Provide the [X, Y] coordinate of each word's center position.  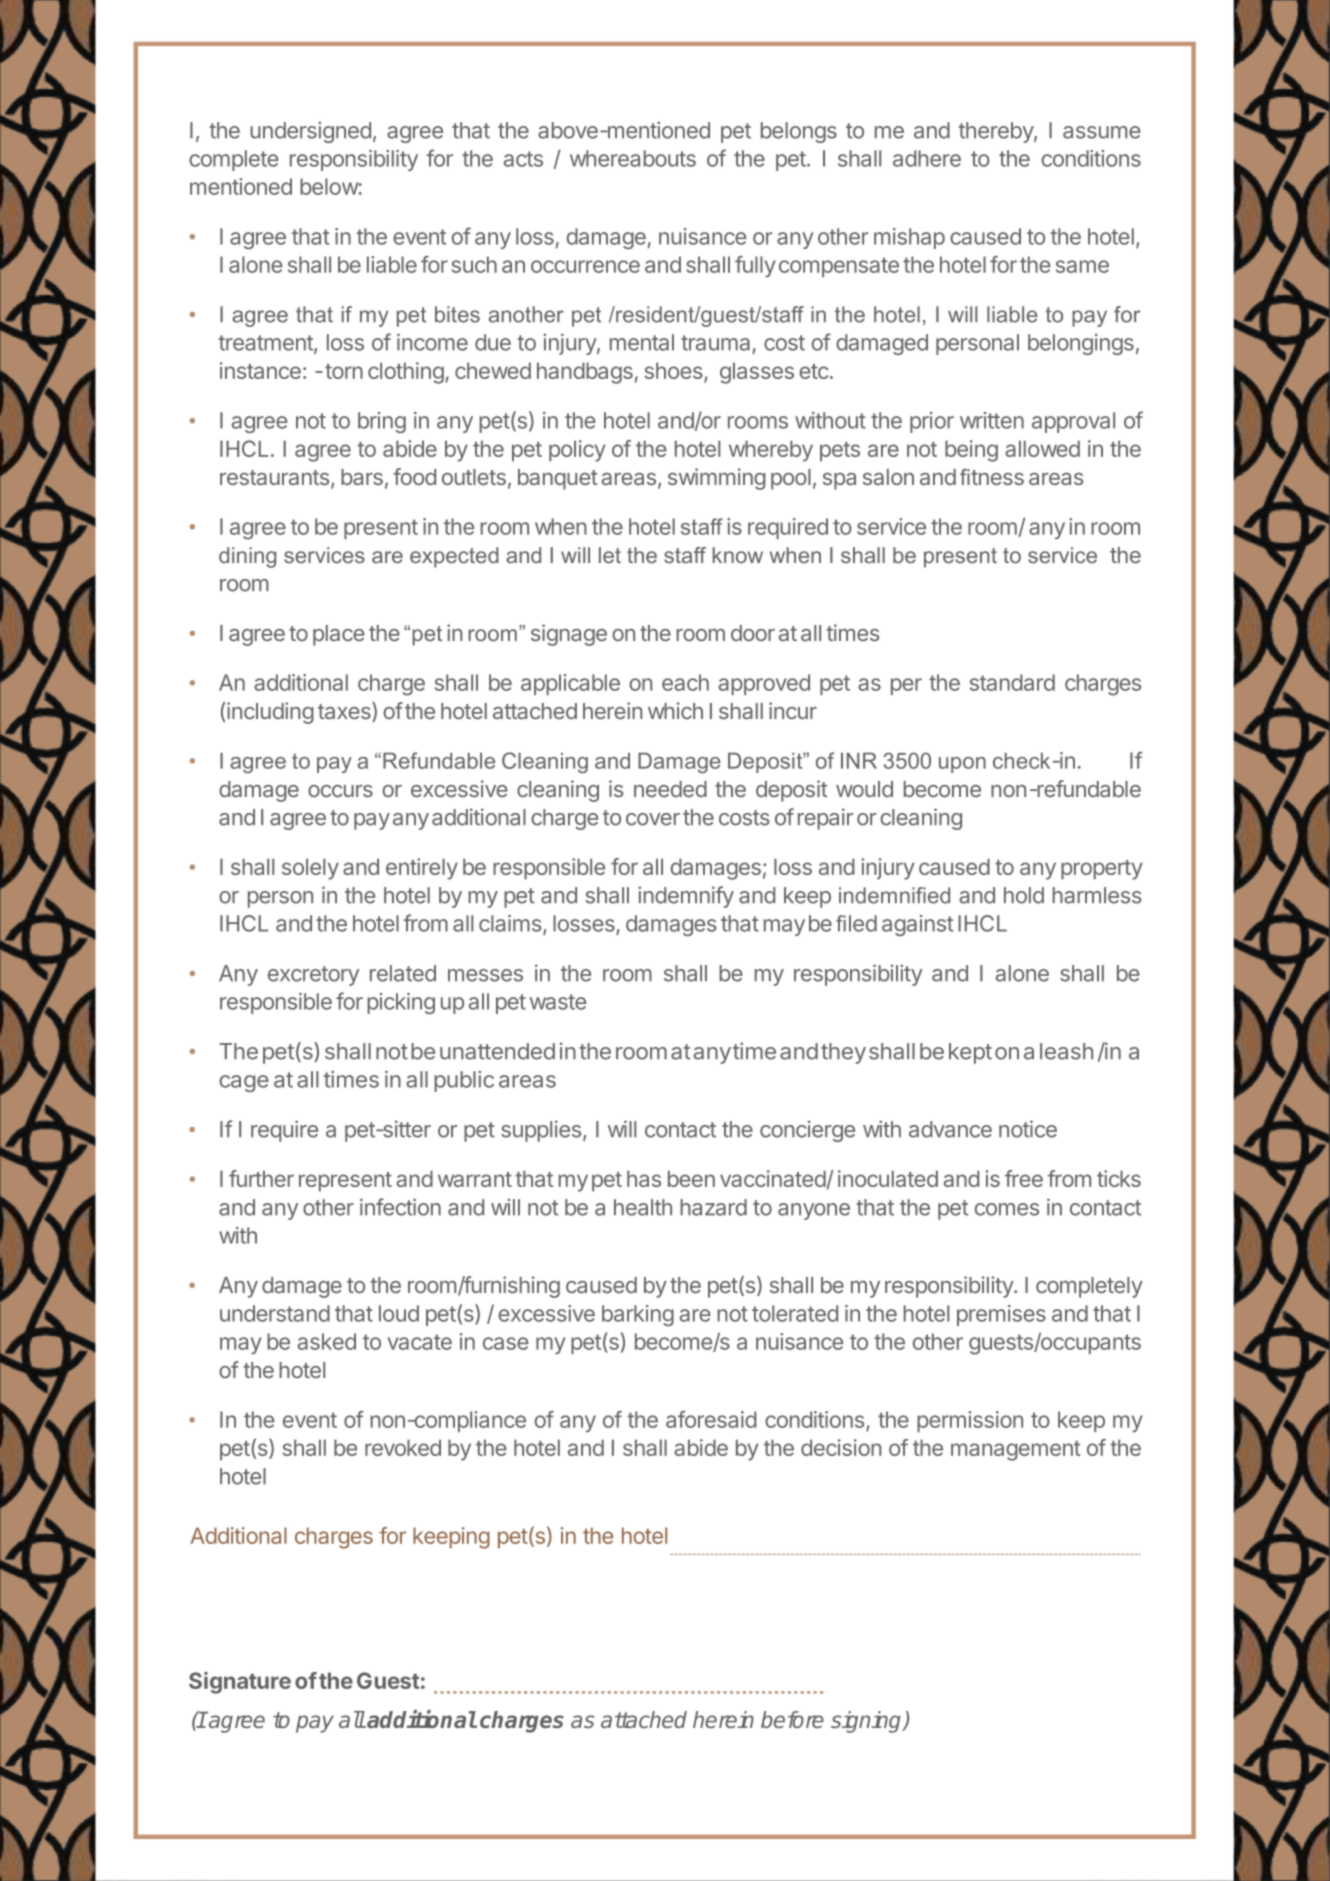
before [792, 1719]
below [329, 186]
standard [1012, 682]
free [1024, 1178]
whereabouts [633, 158]
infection [400, 1207]
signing [867, 1722]
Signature [240, 1683]
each [685, 682]
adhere [927, 158]
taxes [345, 712]
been [691, 1178]
